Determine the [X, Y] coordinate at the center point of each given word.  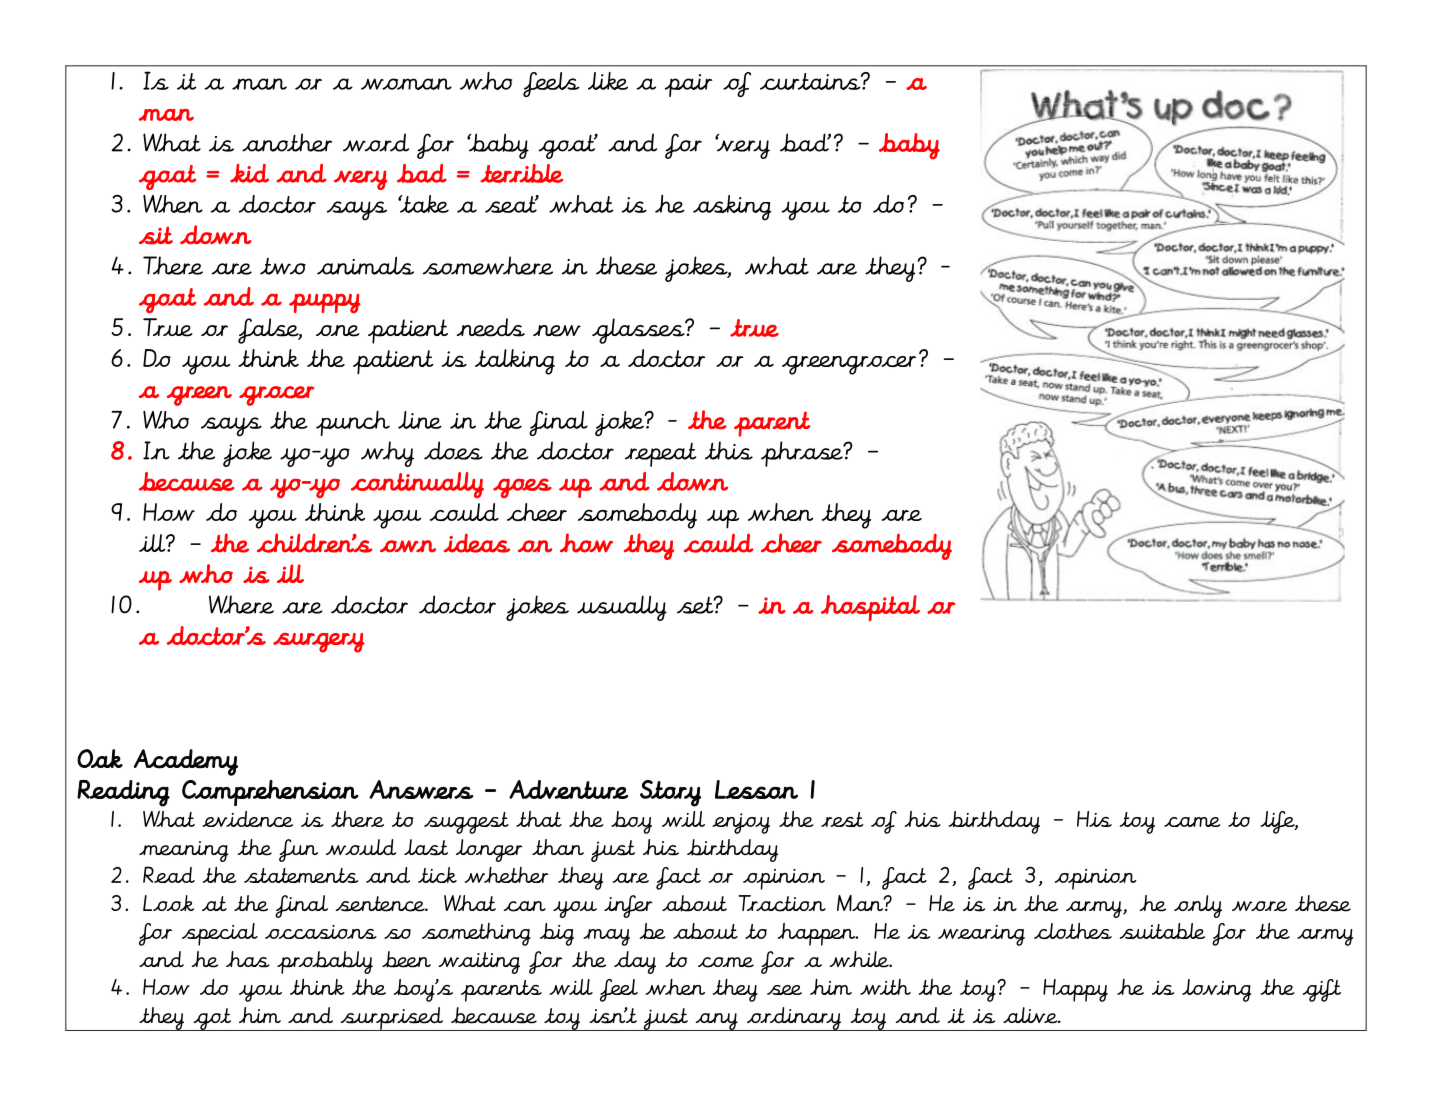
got [212, 1019]
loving [1216, 990]
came [1192, 822]
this [729, 450]
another [287, 142]
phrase [803, 454]
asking [732, 208]
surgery [318, 643]
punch [353, 423]
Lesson [756, 789]
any [716, 1022]
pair [688, 85]
